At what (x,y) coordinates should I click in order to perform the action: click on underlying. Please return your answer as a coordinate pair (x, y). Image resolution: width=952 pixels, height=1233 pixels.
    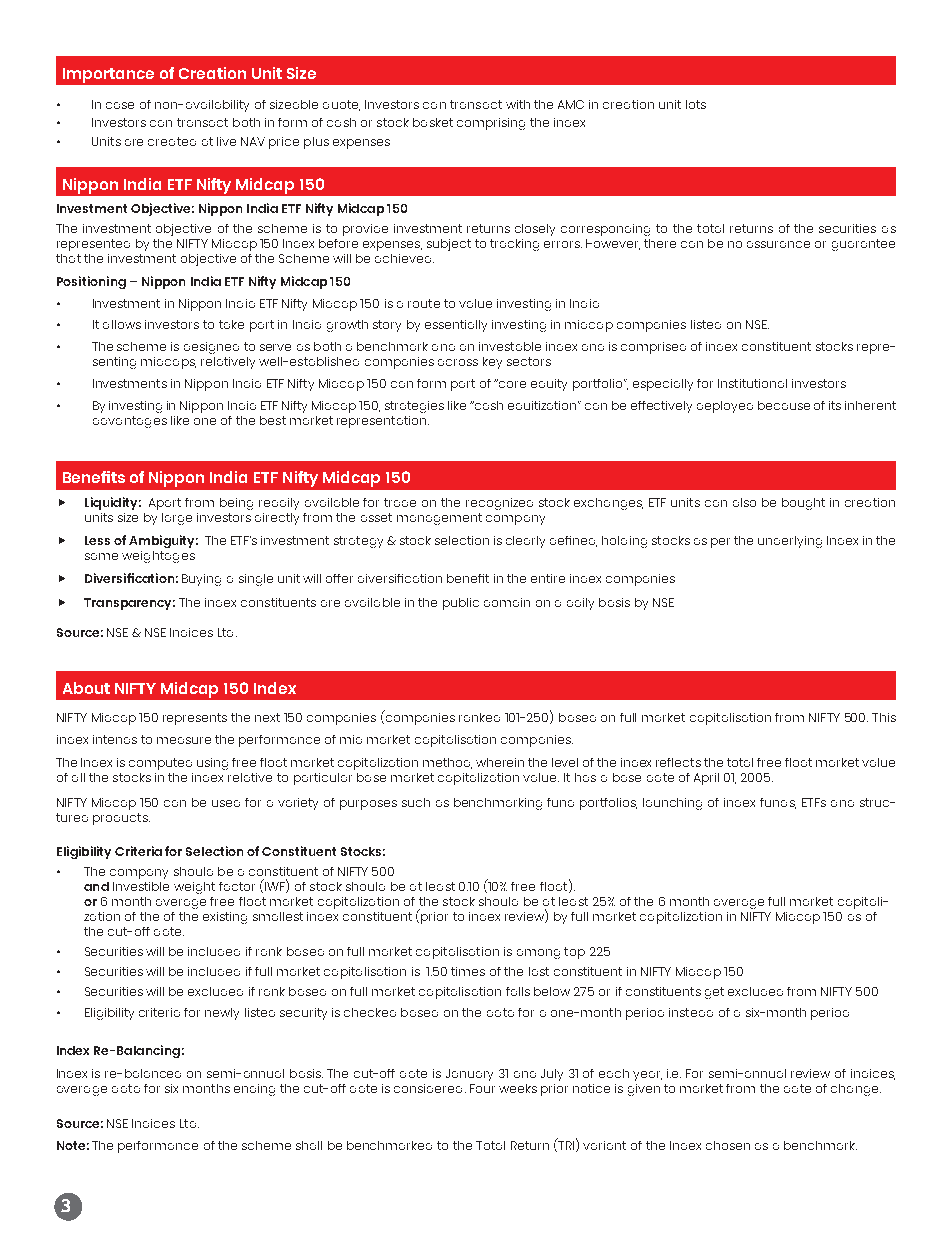
    Looking at the image, I should click on (790, 542).
